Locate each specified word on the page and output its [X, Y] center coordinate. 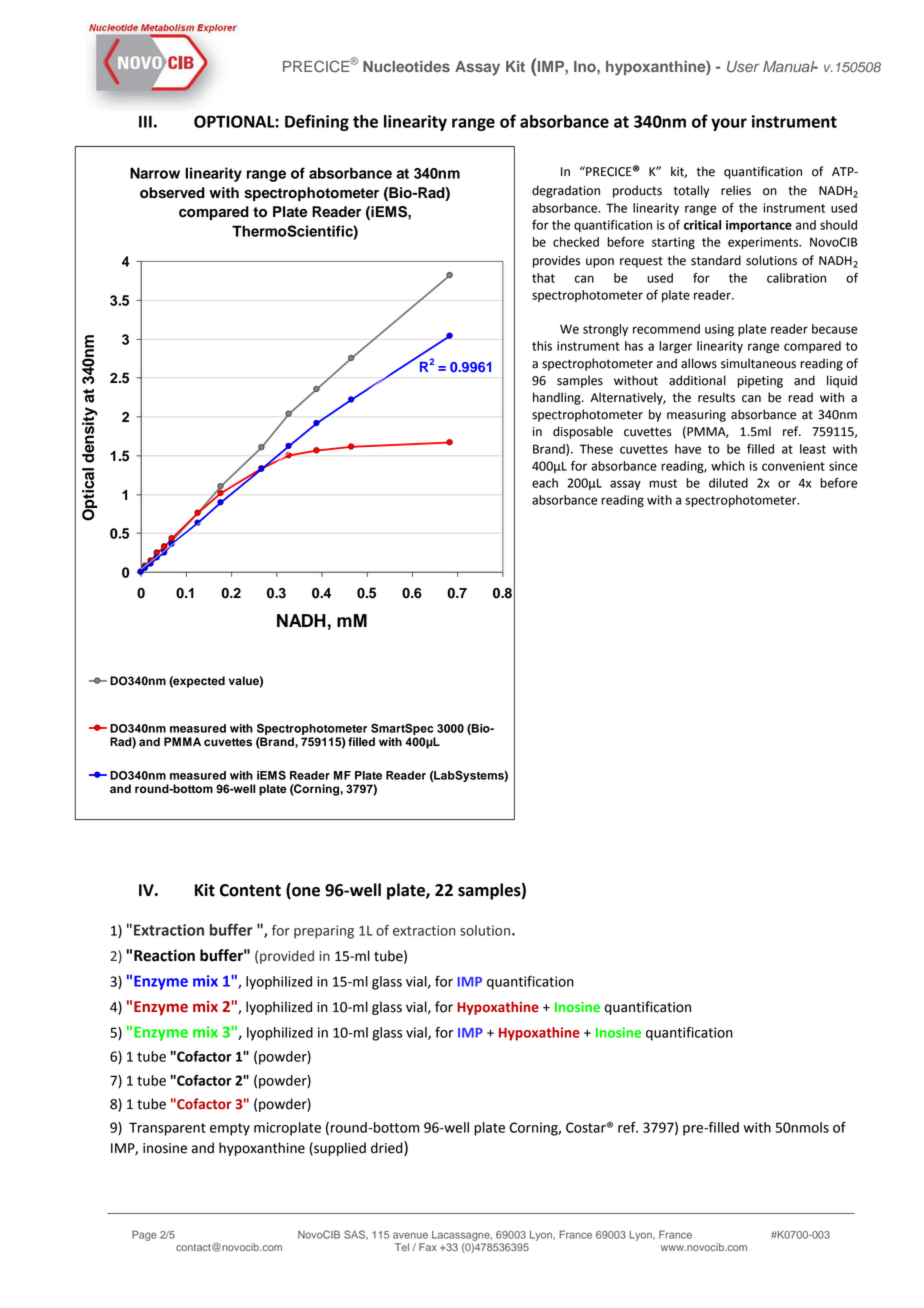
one [306, 892]
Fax [428, 1247]
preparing [324, 932]
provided [287, 957]
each [545, 483]
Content [250, 890]
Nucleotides [406, 66]
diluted [728, 483]
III [145, 121]
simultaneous [758, 363]
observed [172, 193]
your [729, 124]
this [542, 346]
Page [144, 1235]
